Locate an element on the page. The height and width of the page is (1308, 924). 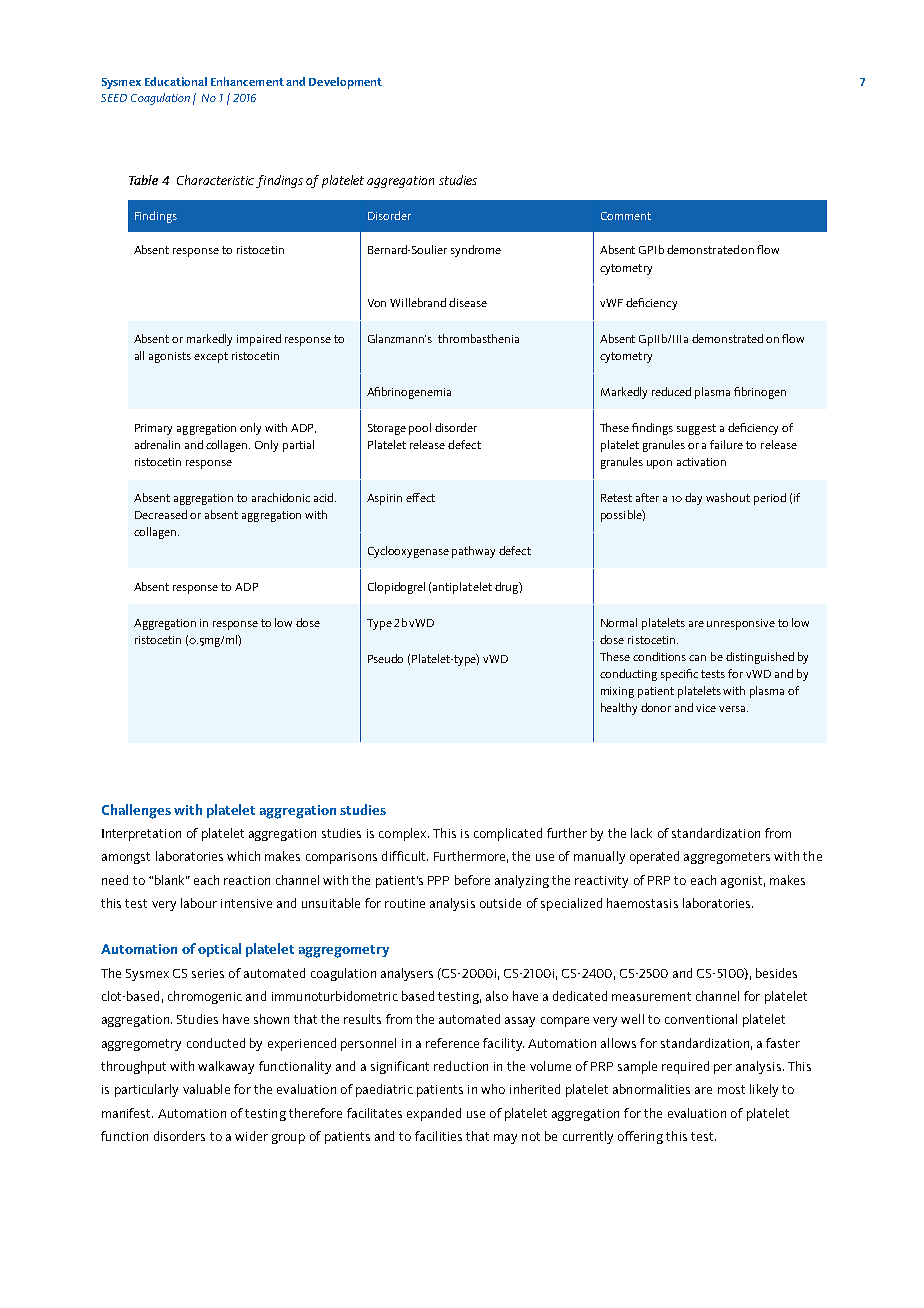
disease is located at coordinates (468, 302).
